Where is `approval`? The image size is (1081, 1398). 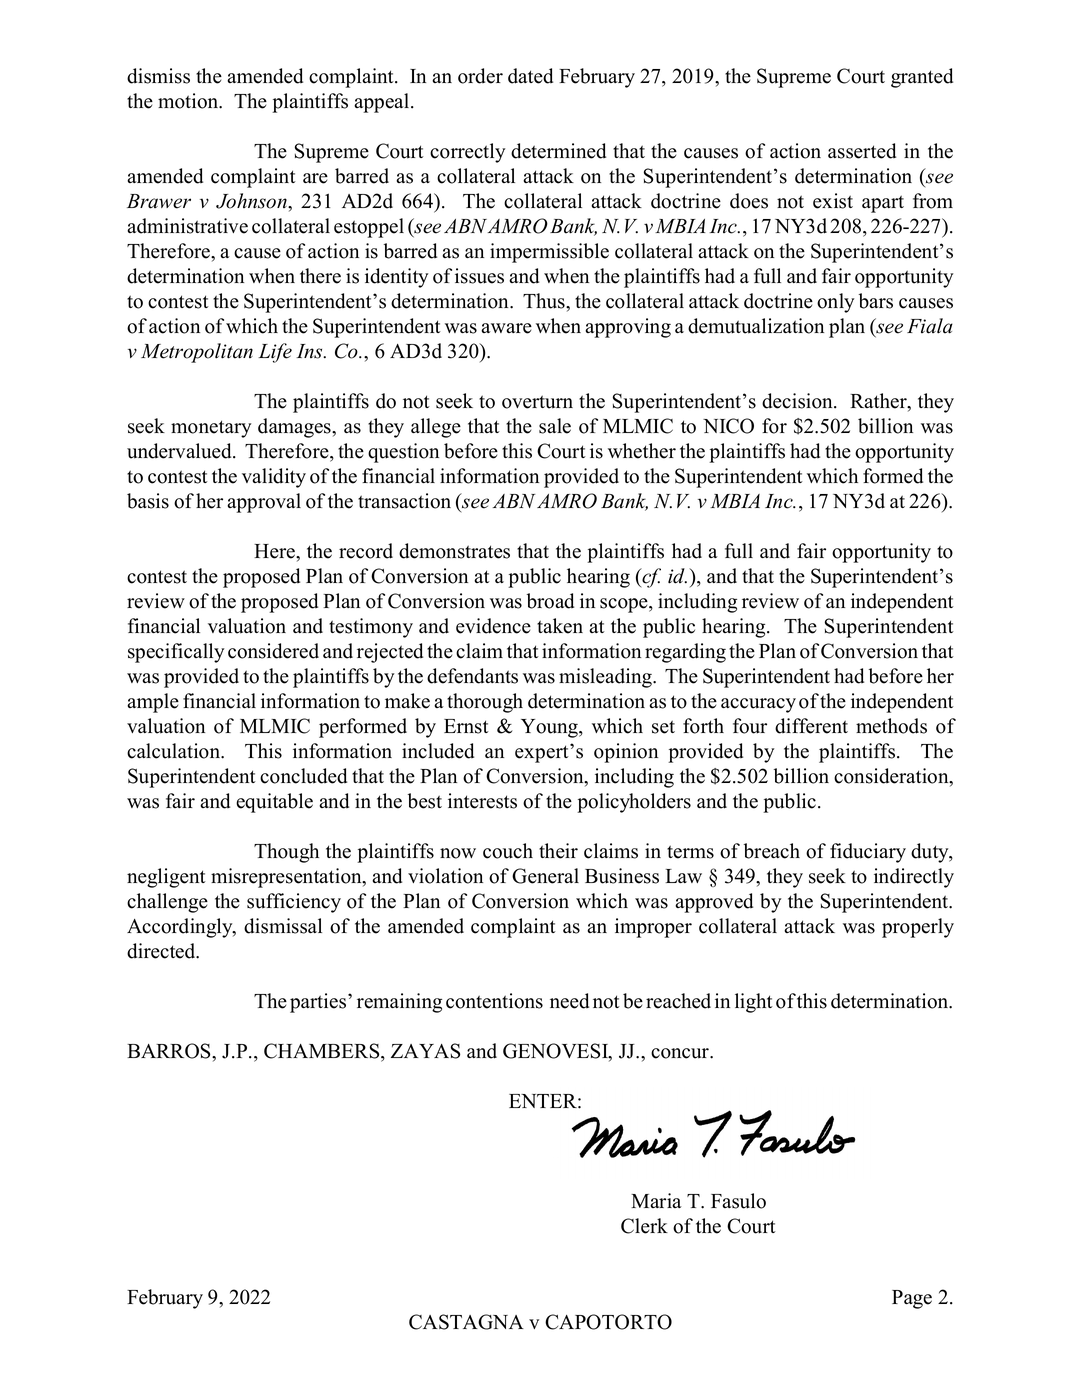
approval is located at coordinates (264, 503).
